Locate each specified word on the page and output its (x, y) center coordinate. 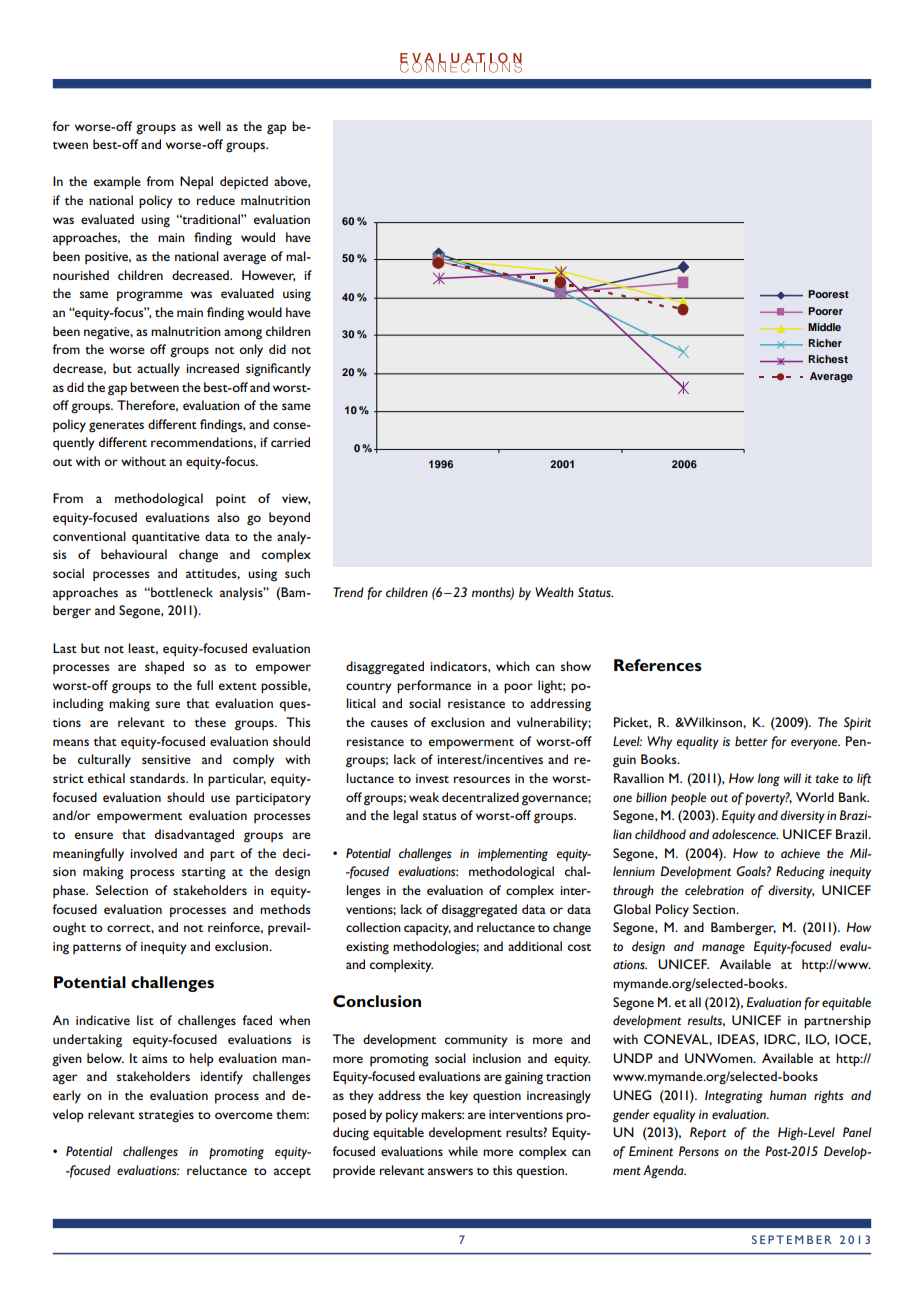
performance (434, 687)
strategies (166, 1116)
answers (450, 1171)
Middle (824, 327)
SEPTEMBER (792, 1239)
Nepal (196, 182)
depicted (244, 182)
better (751, 741)
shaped (164, 667)
